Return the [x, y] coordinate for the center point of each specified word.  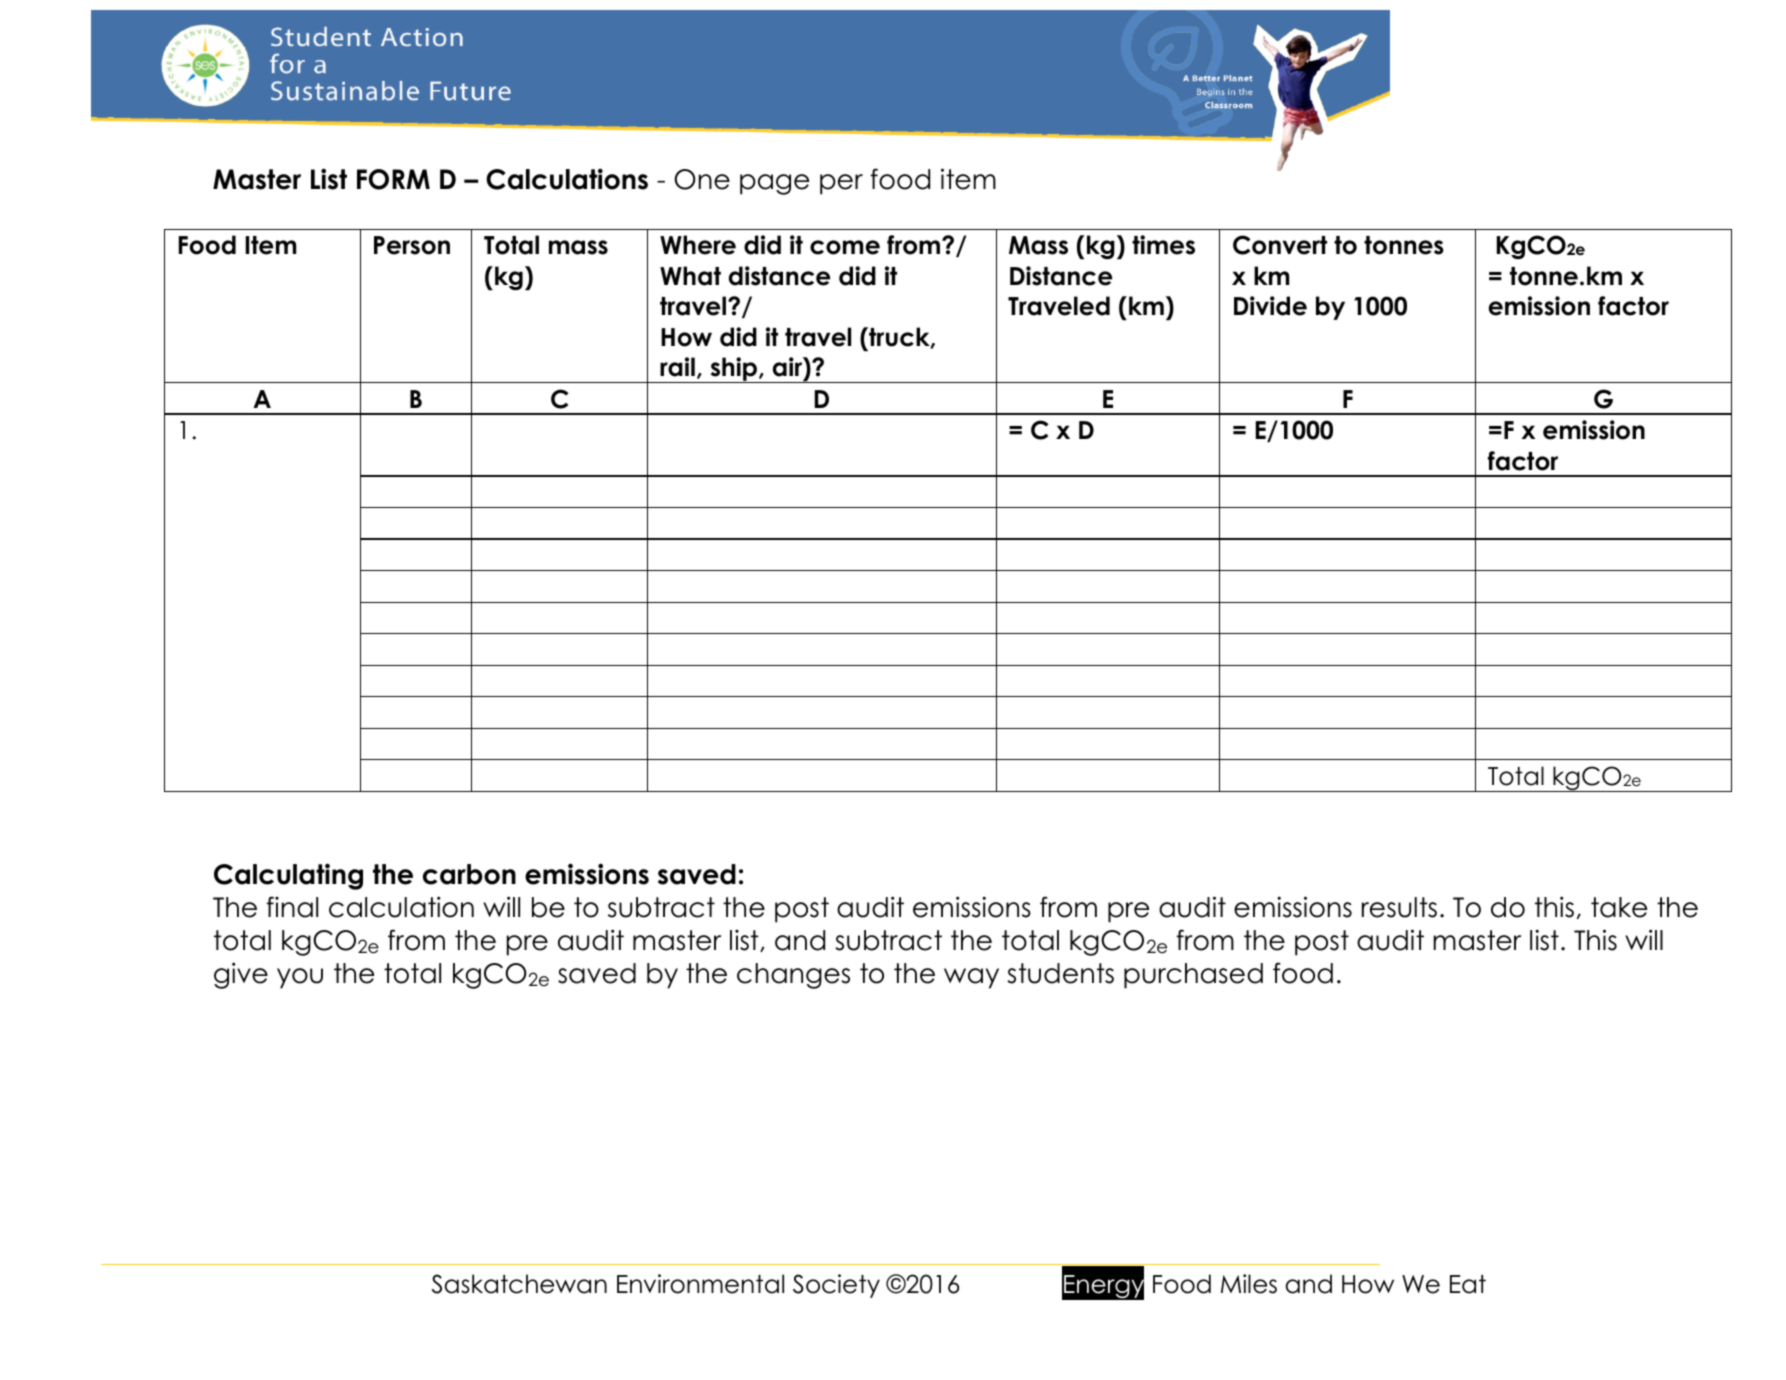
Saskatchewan [519, 1284]
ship [733, 370]
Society [836, 1286]
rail [677, 367]
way [971, 978]
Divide [1270, 306]
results [1399, 907]
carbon [469, 874]
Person [412, 245]
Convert [1280, 245]
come [845, 247]
